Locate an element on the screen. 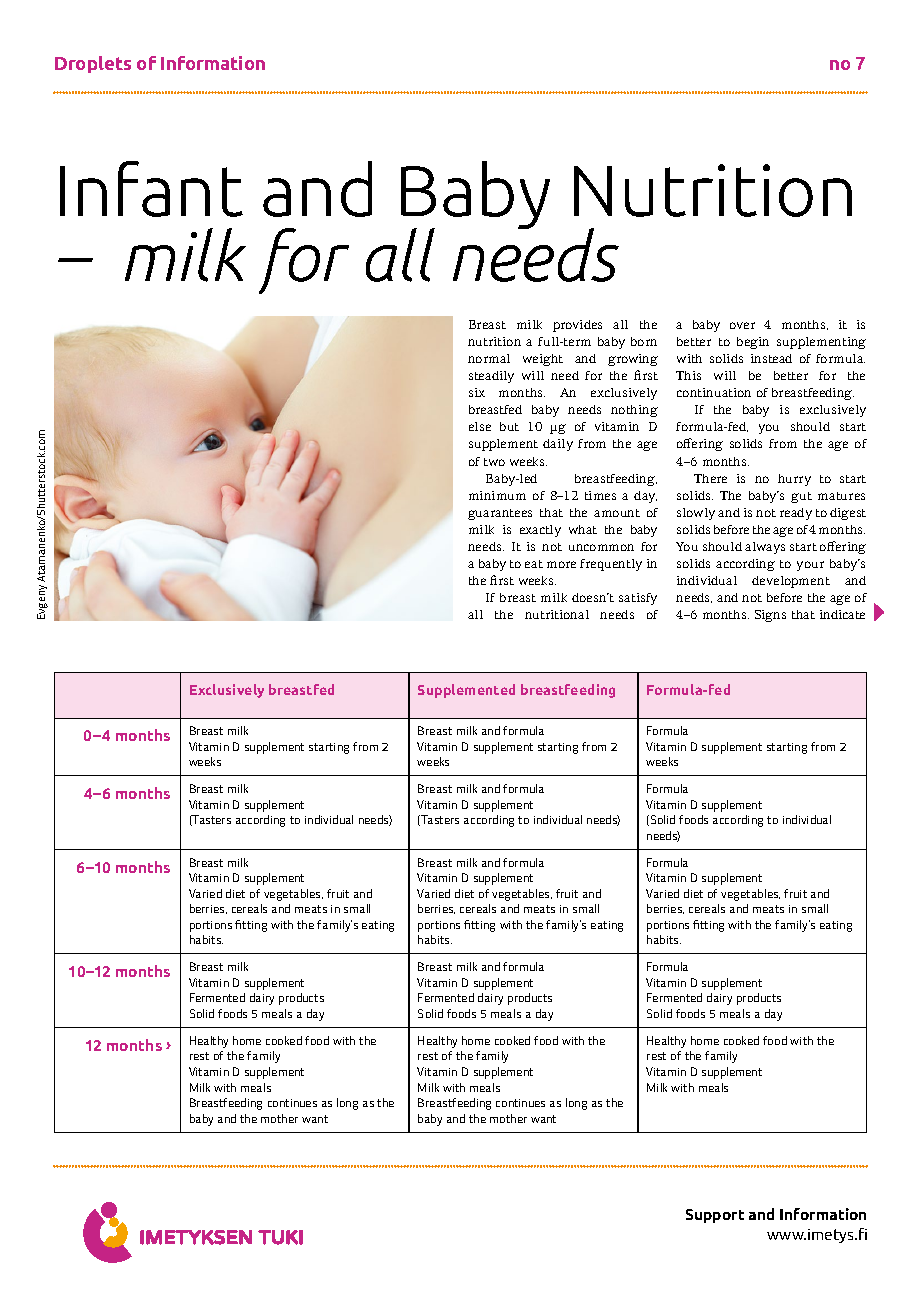  provides is located at coordinates (577, 326).
